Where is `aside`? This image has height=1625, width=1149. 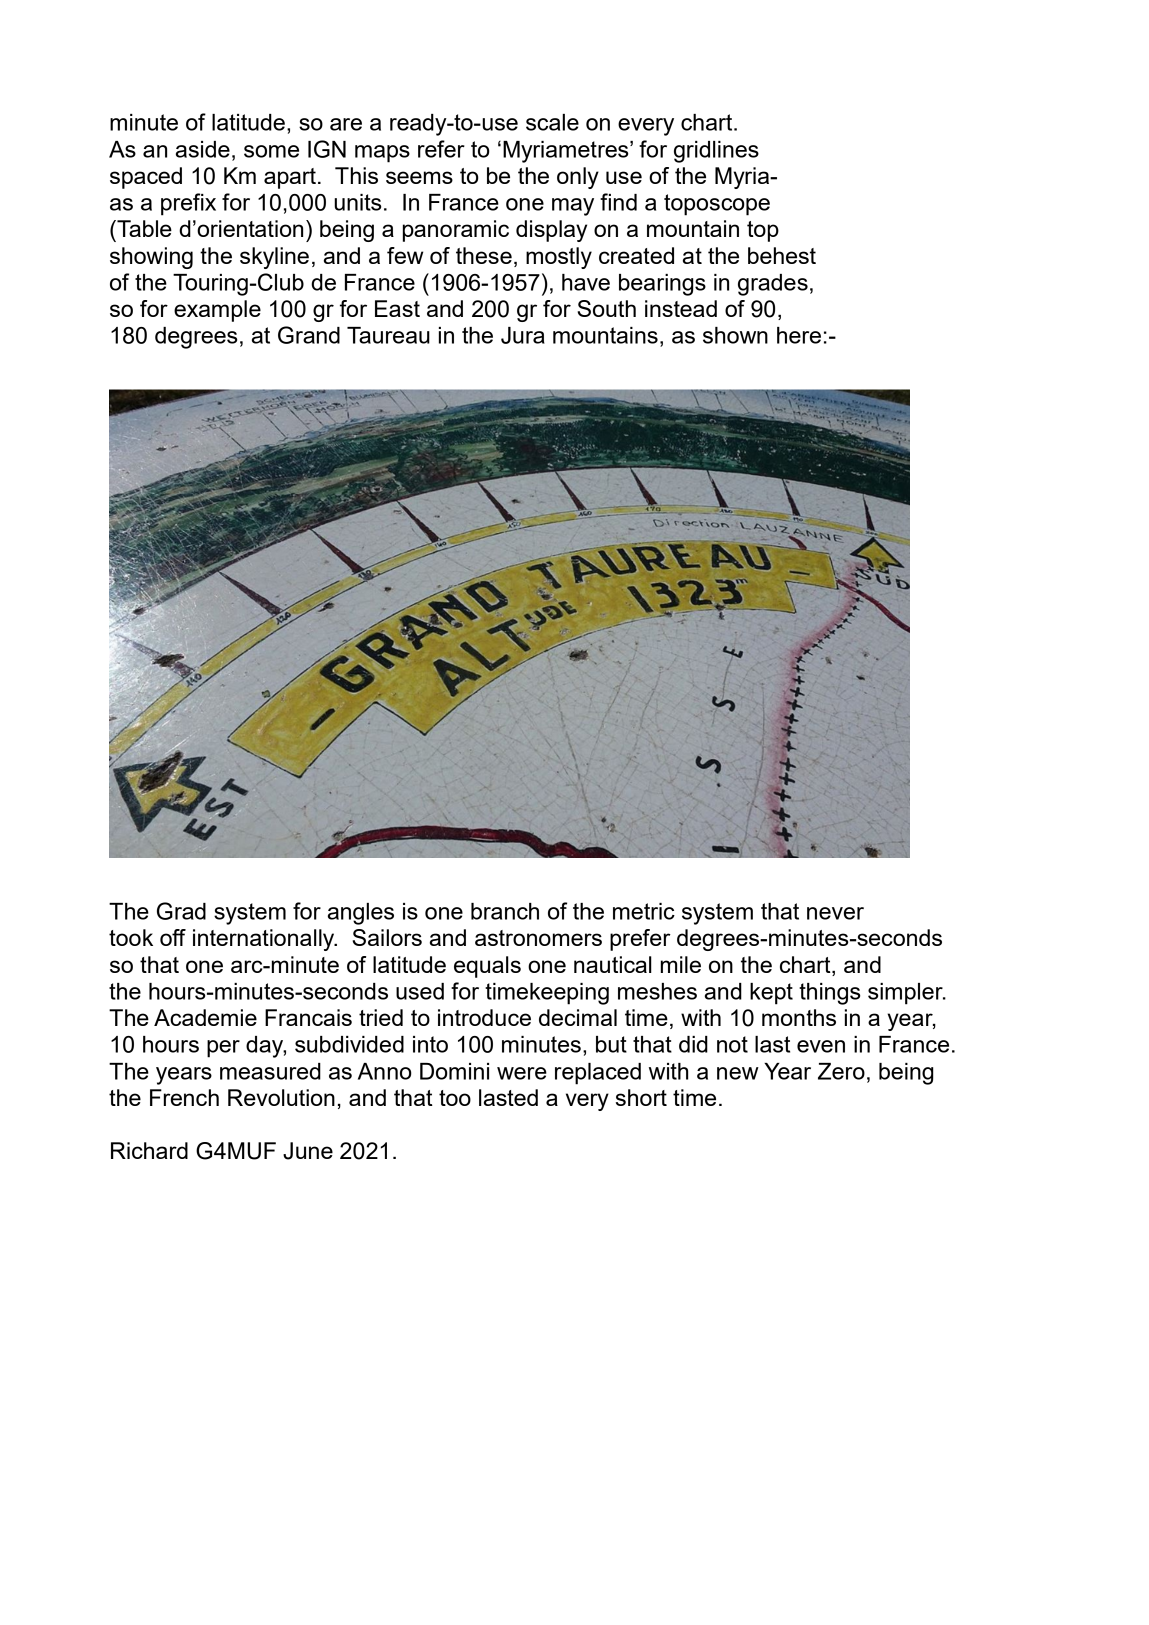 aside is located at coordinates (203, 149).
